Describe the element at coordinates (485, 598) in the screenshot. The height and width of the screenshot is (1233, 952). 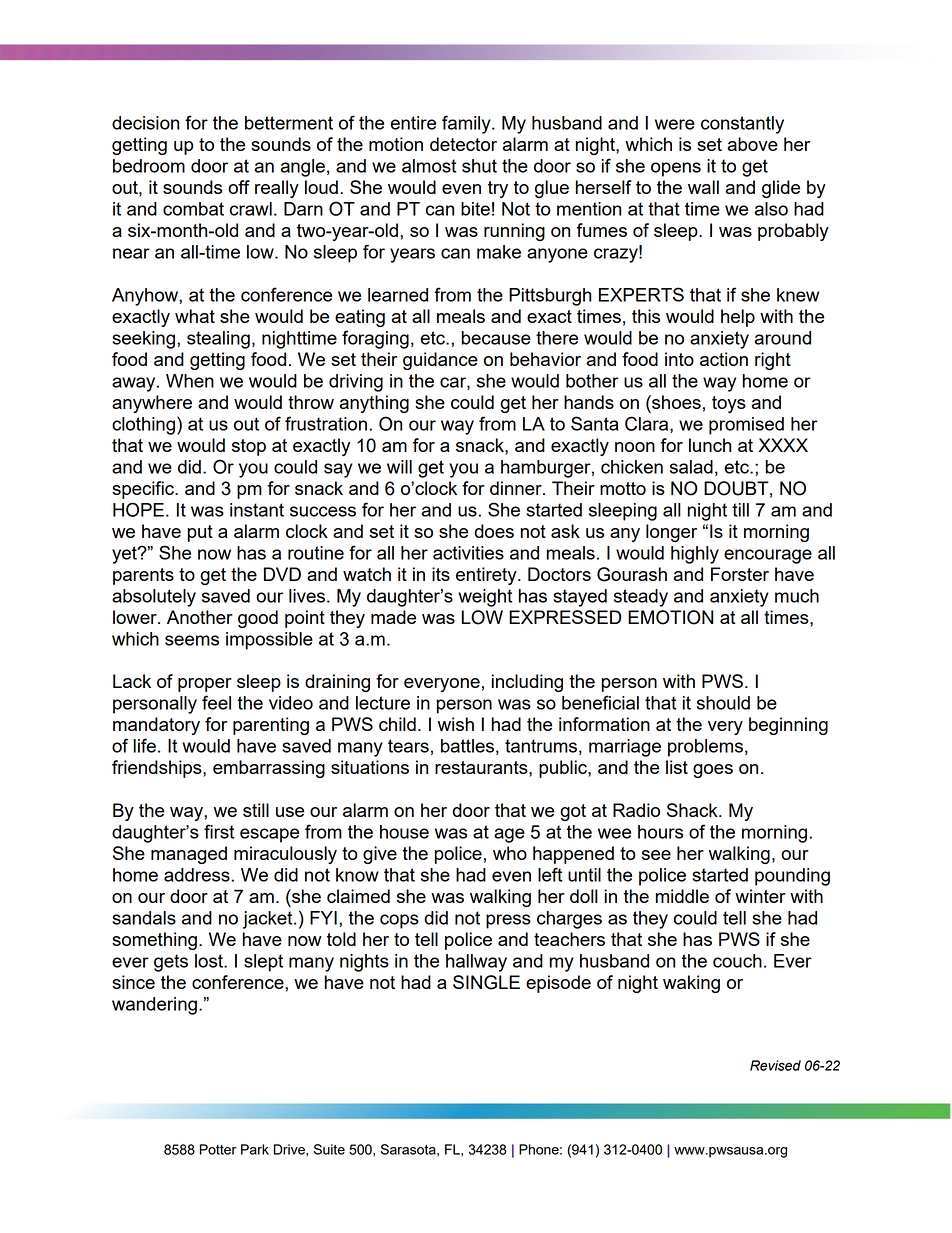
I see `weight` at that location.
